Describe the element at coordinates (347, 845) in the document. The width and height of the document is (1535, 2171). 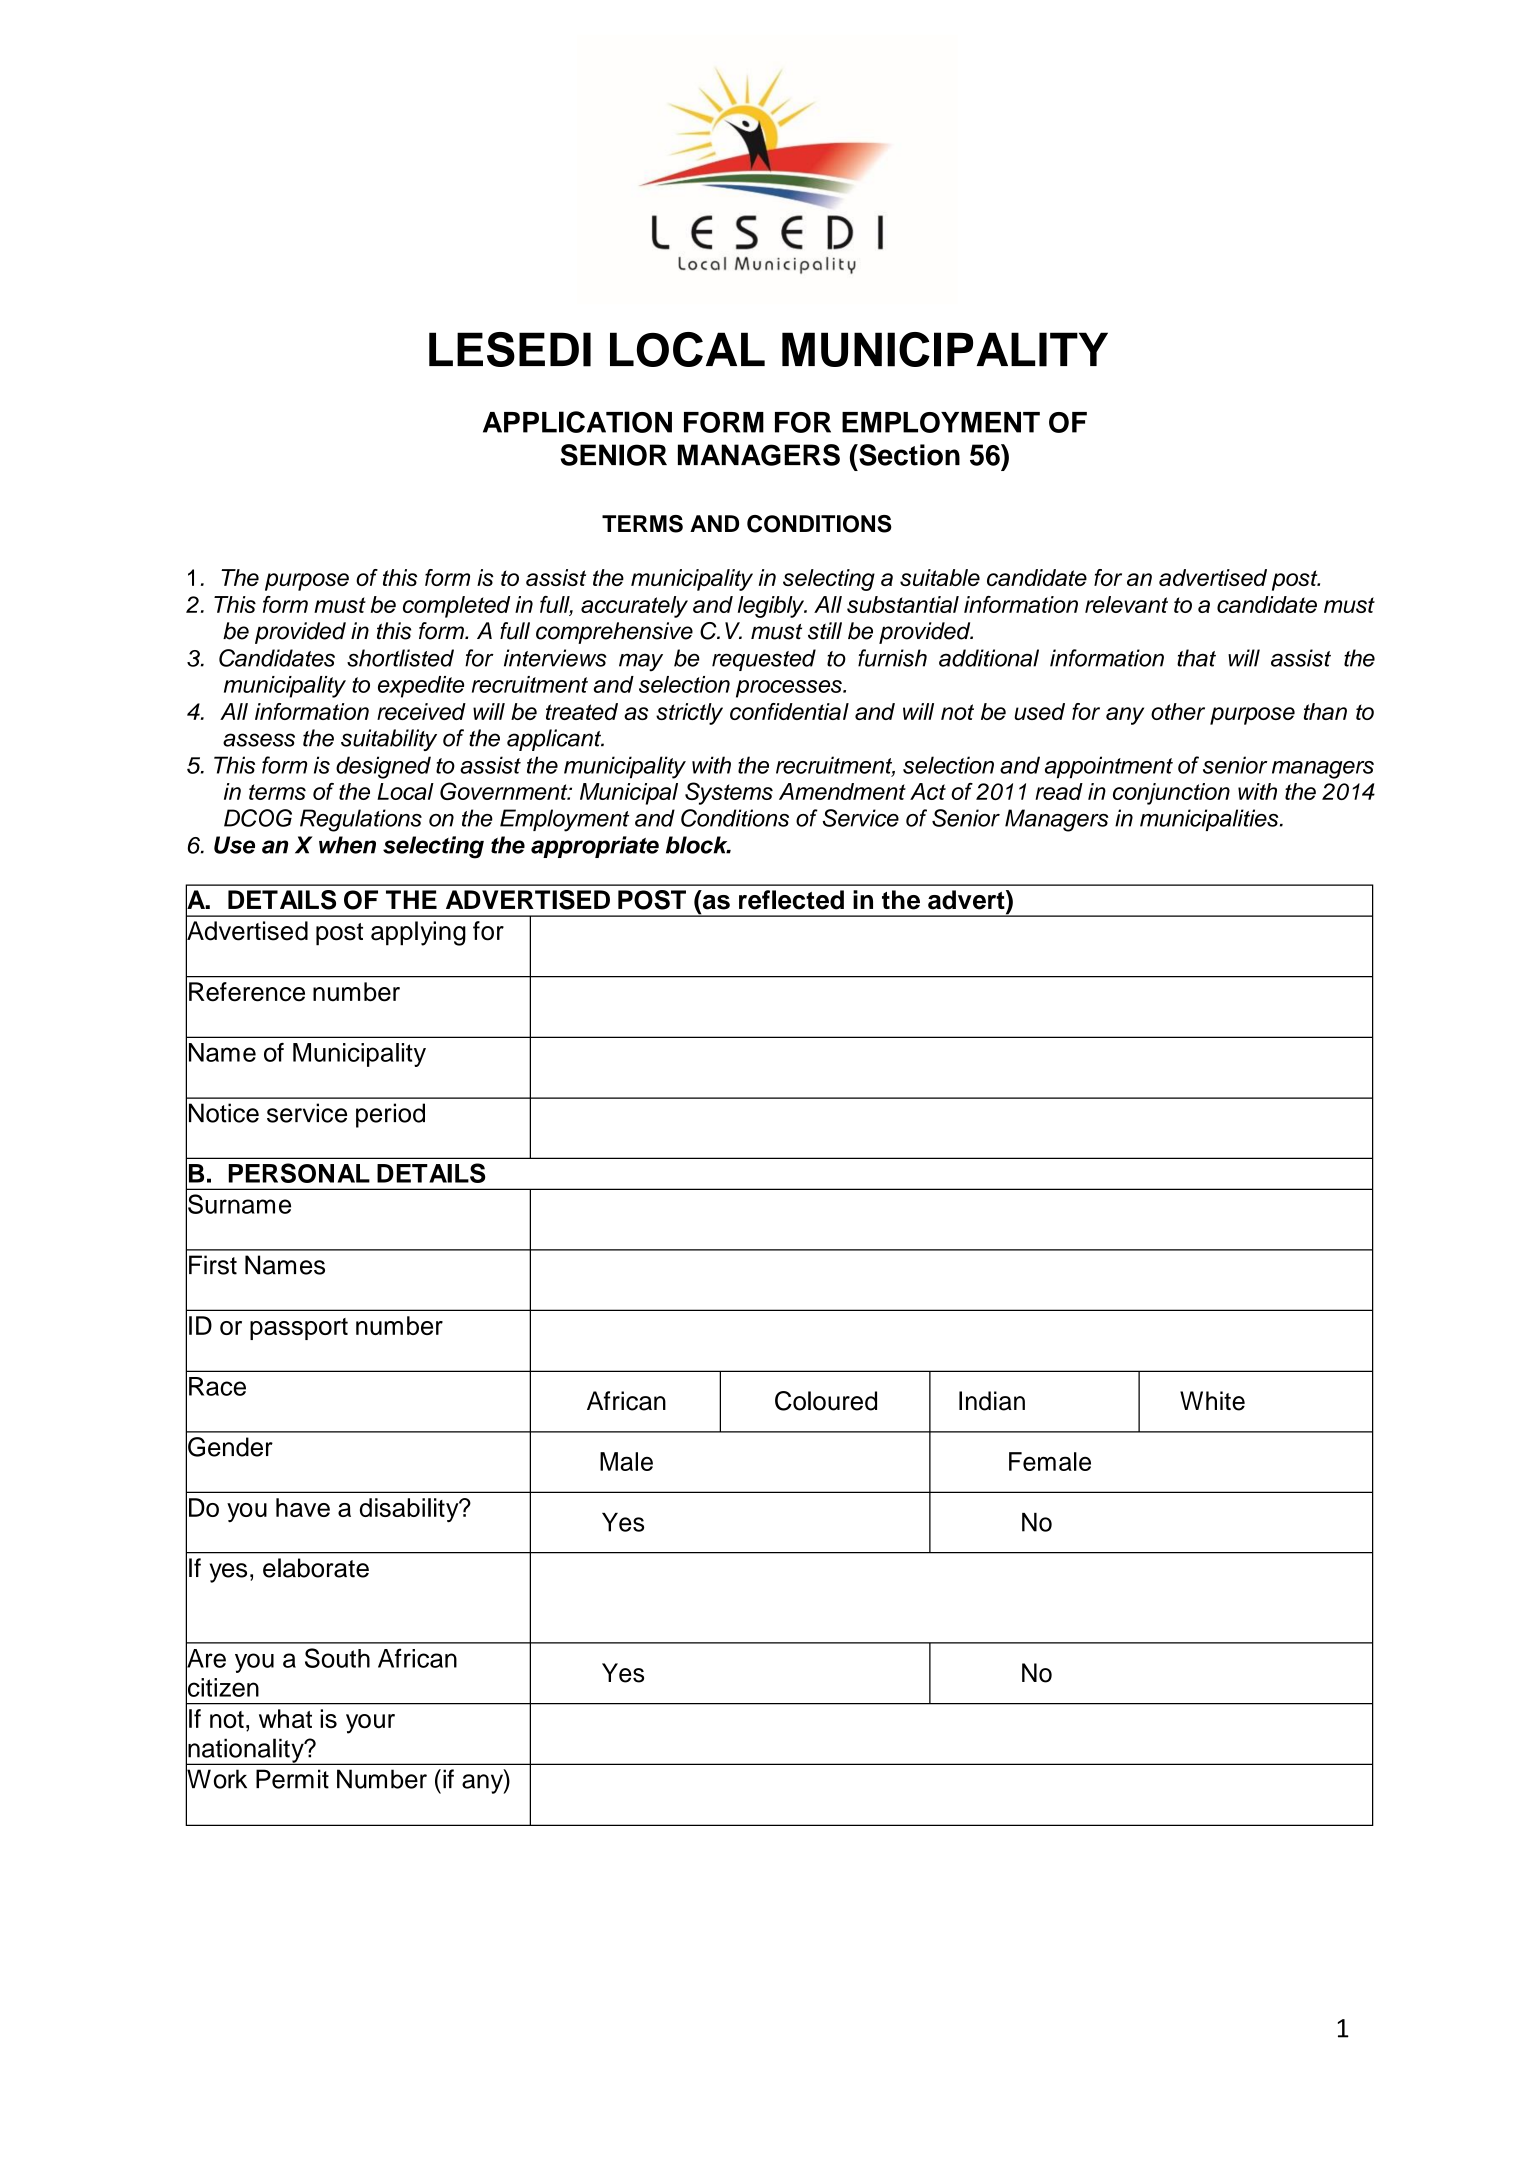
I see `when` at that location.
